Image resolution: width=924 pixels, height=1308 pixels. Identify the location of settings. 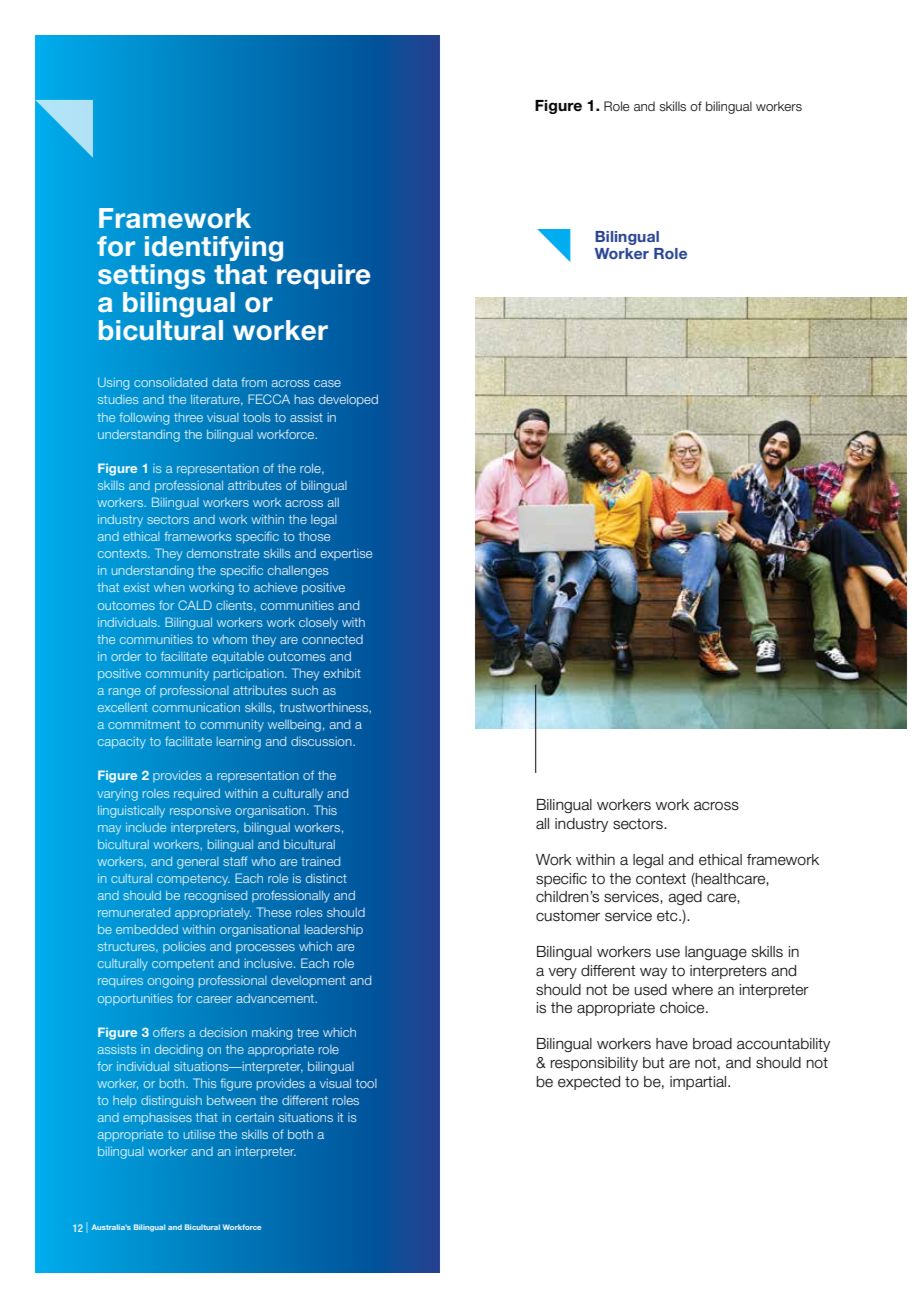
(151, 277).
